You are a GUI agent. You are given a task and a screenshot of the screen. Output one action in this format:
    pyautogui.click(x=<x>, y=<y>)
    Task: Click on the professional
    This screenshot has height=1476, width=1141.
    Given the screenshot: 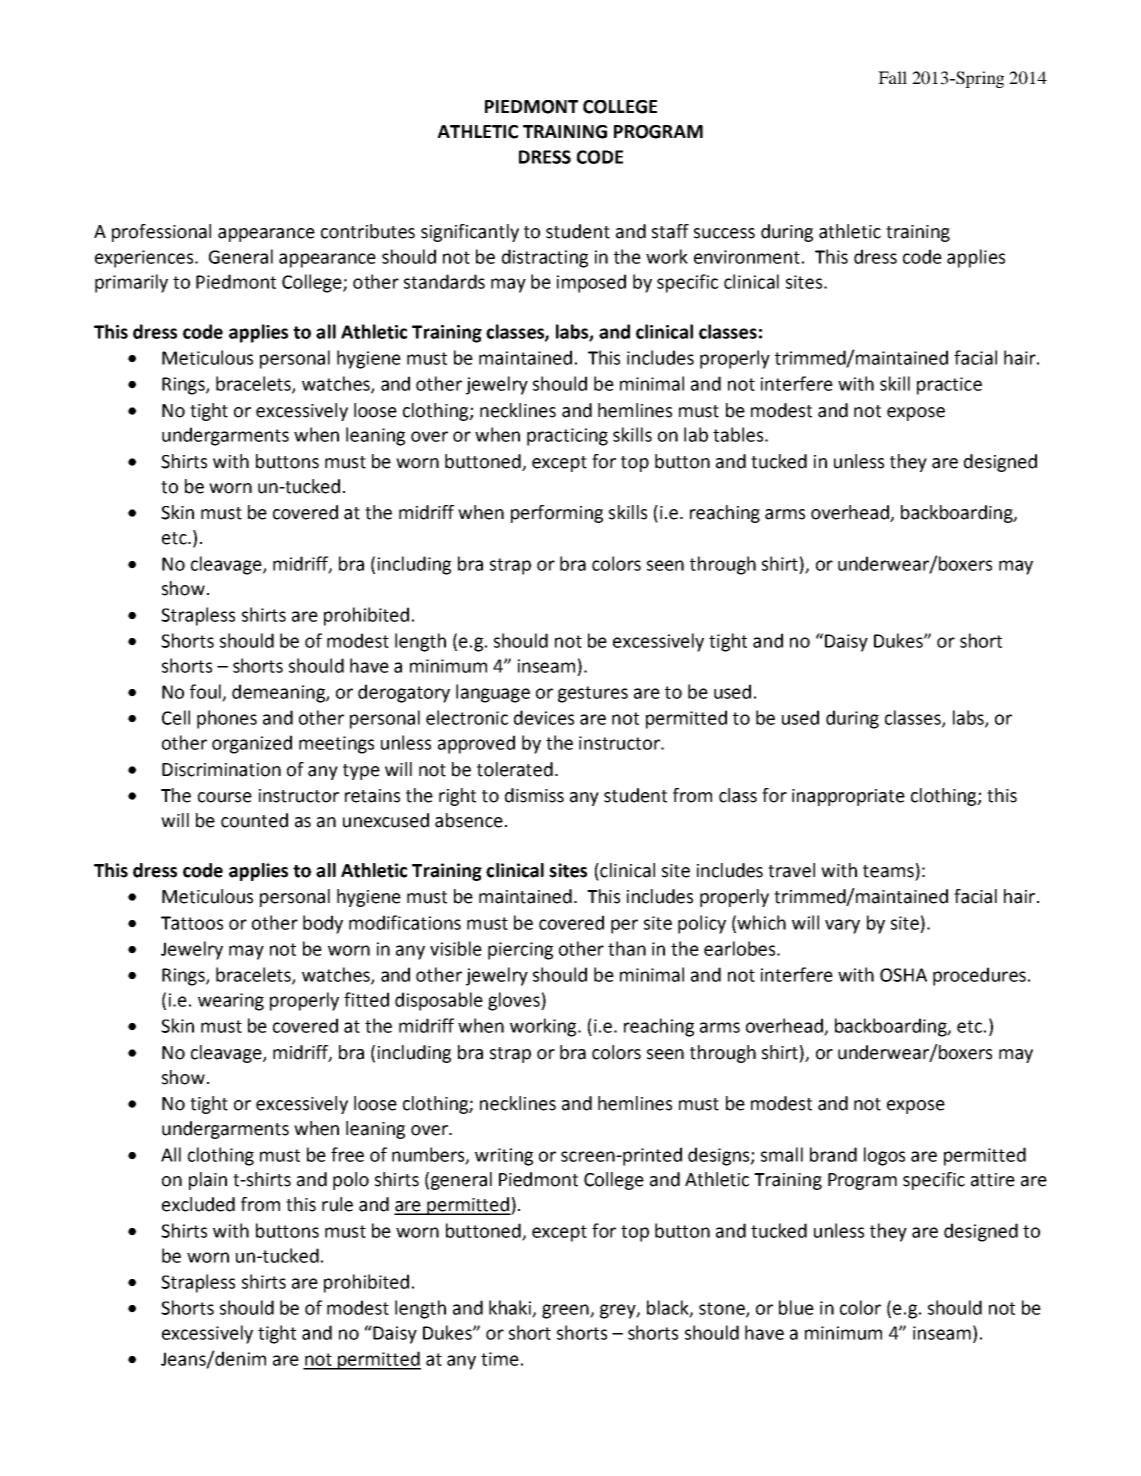 What is the action you would take?
    pyautogui.click(x=161, y=233)
